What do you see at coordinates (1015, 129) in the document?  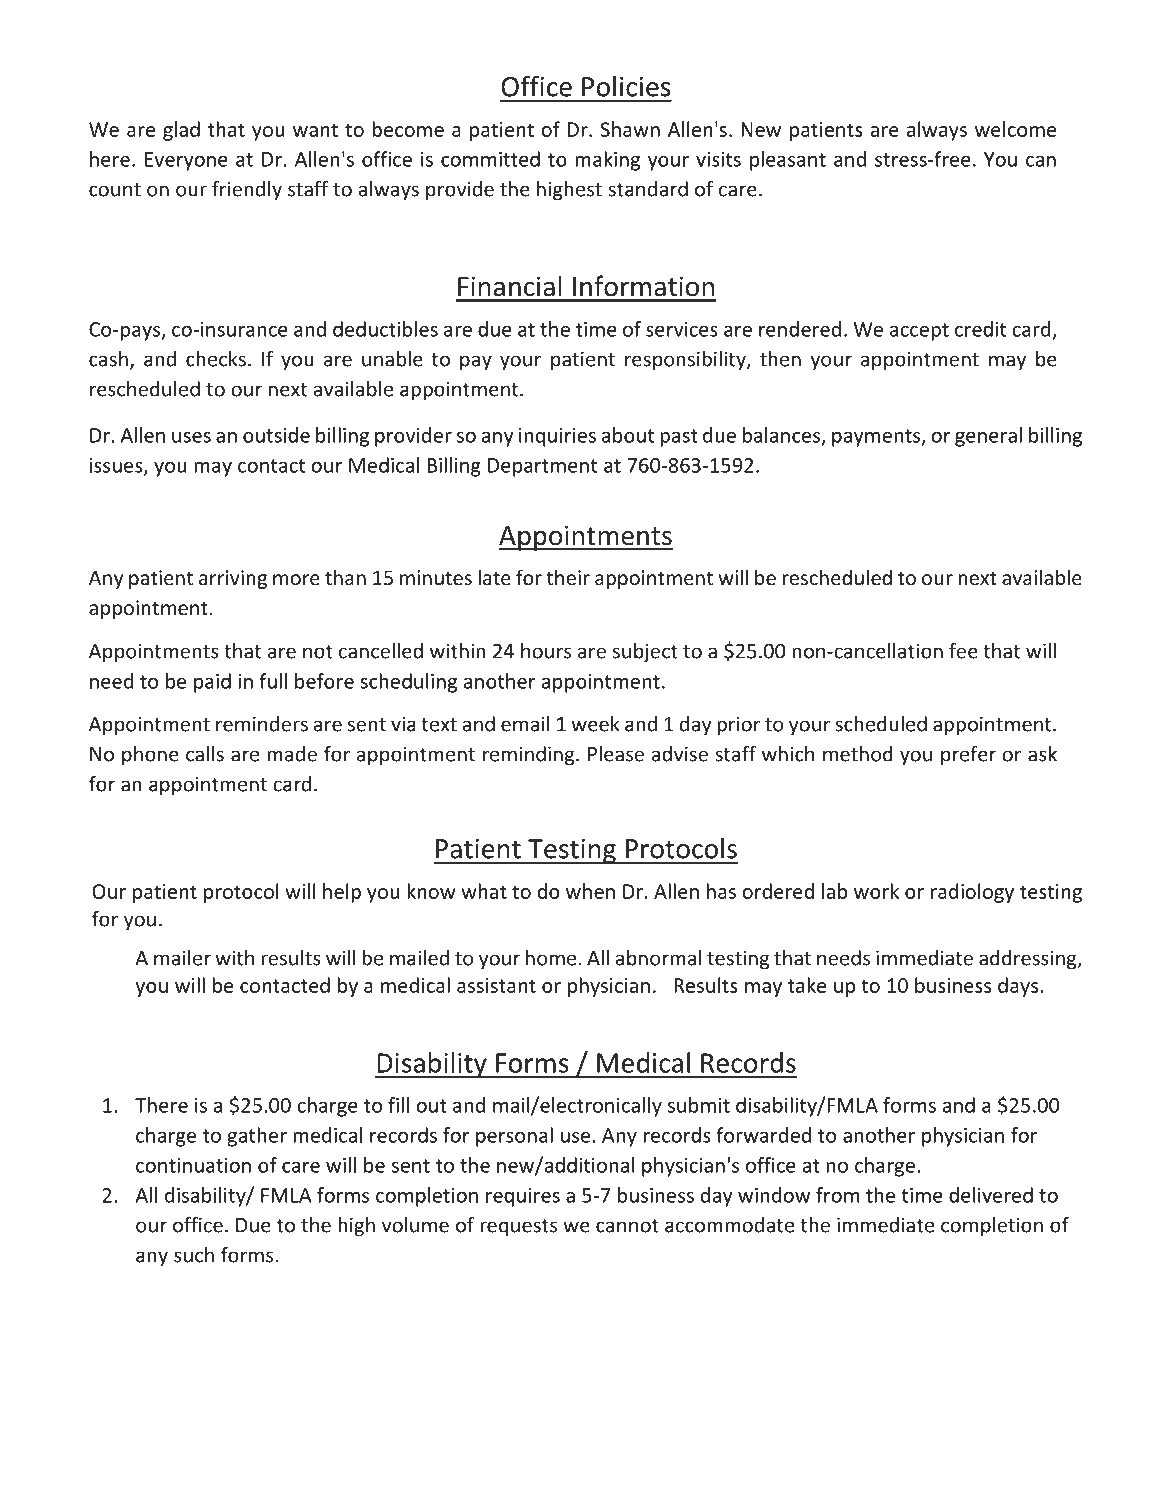 I see `welcome` at bounding box center [1015, 129].
